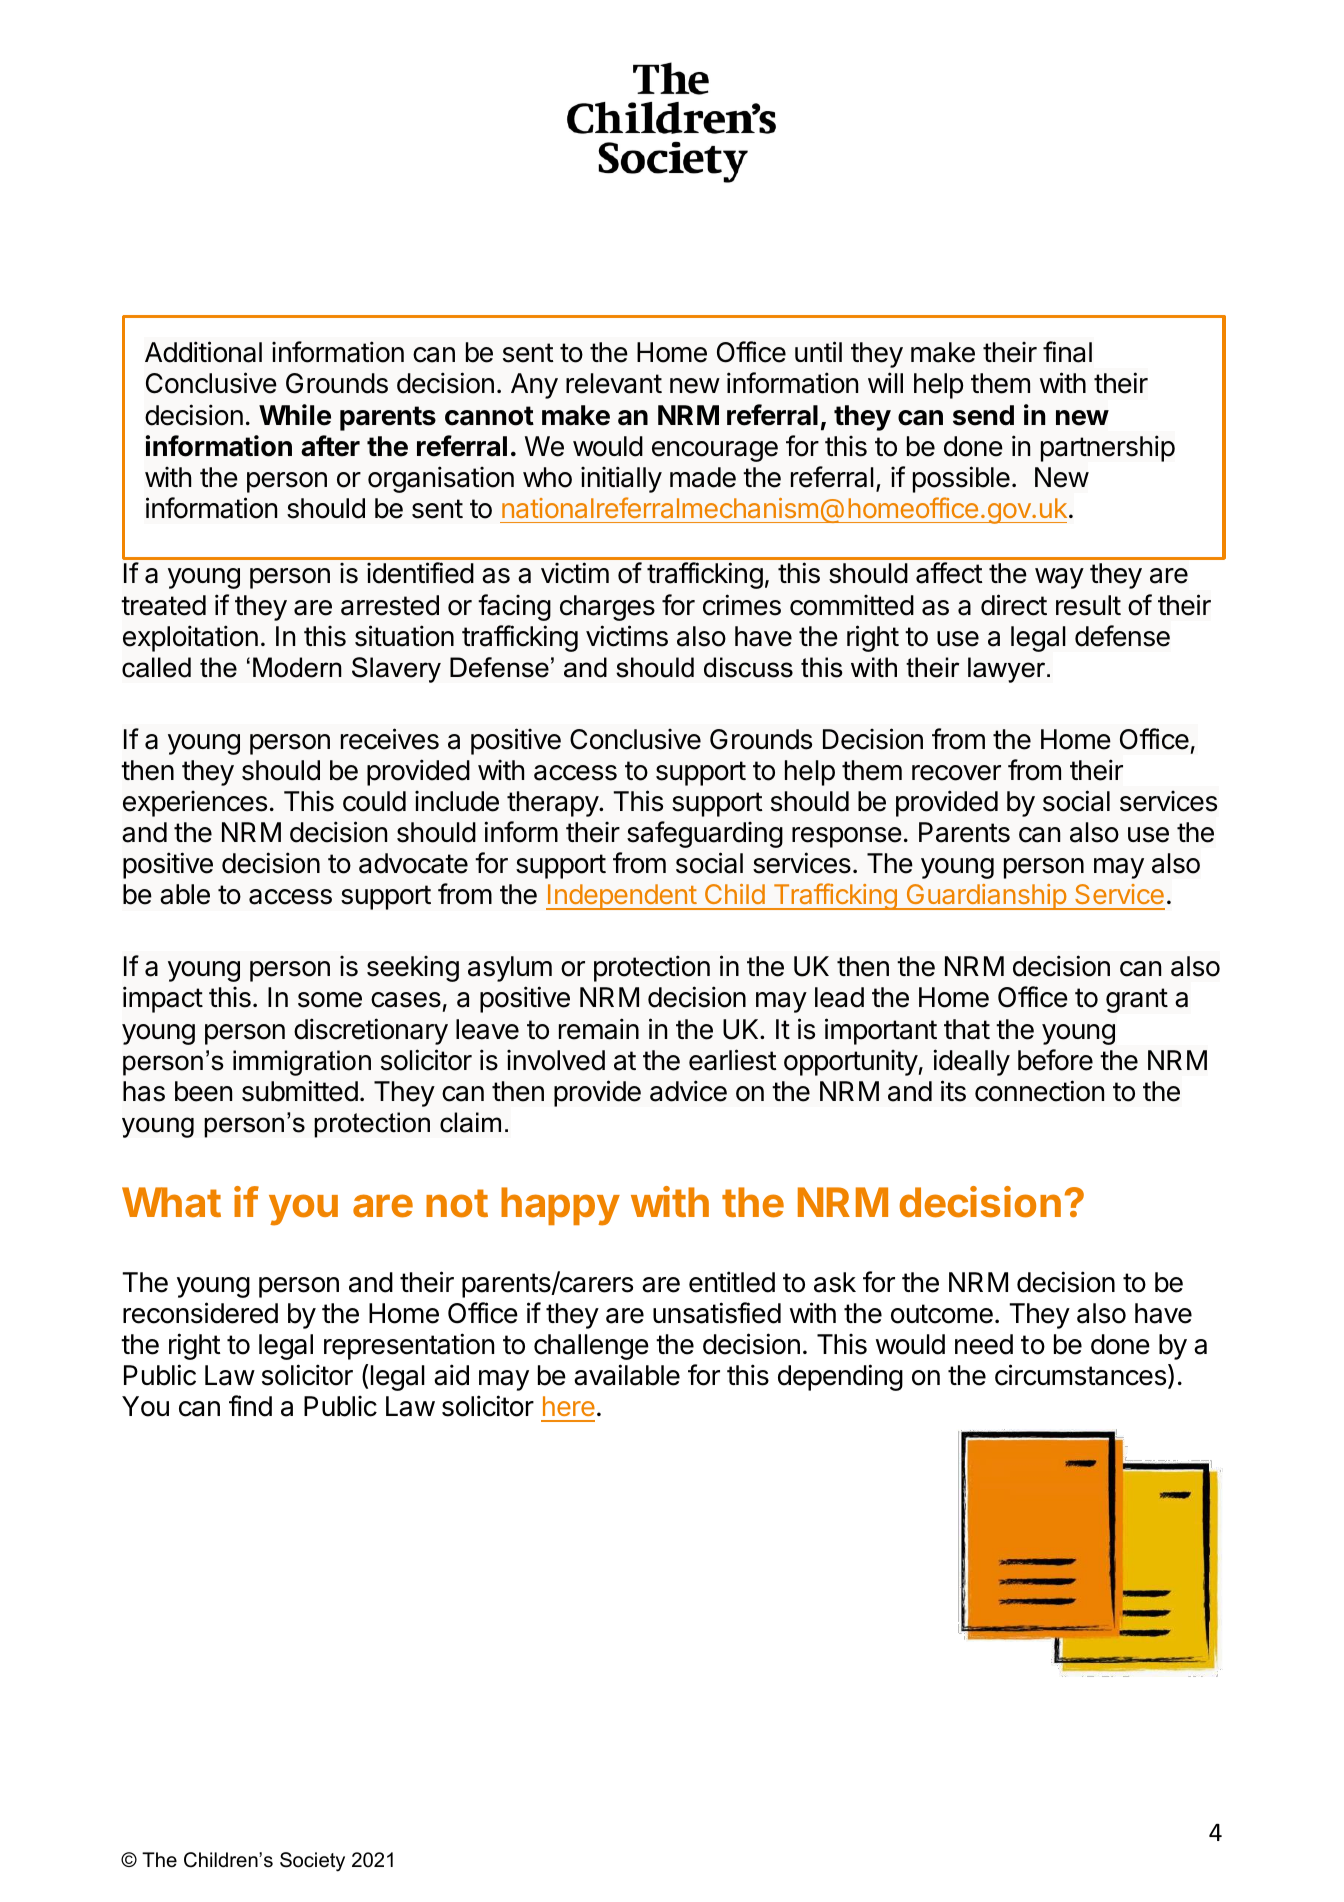 This screenshot has height=1902, width=1344. I want to click on relevant, so click(614, 383).
